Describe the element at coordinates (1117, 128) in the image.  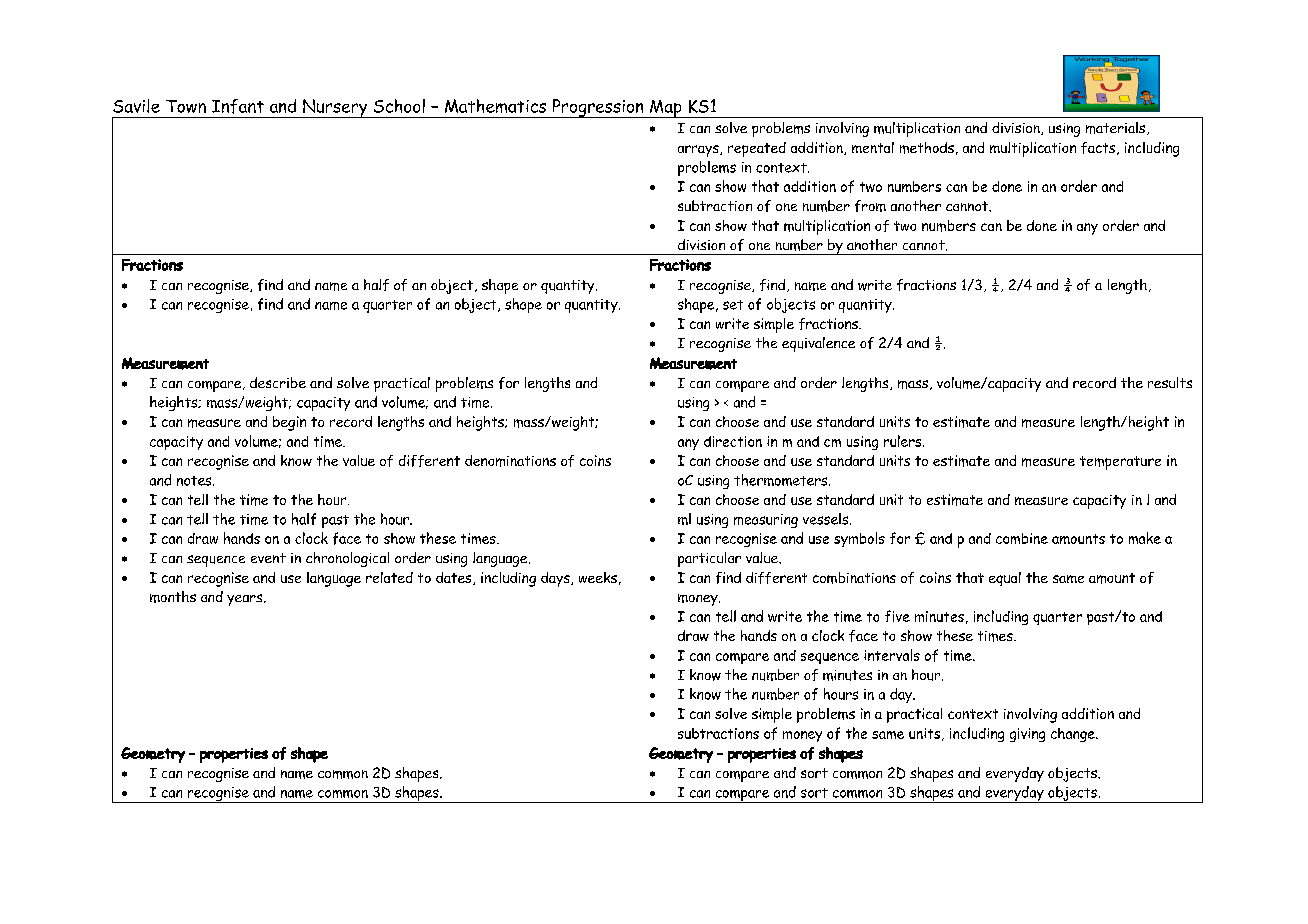
I see `materials` at that location.
